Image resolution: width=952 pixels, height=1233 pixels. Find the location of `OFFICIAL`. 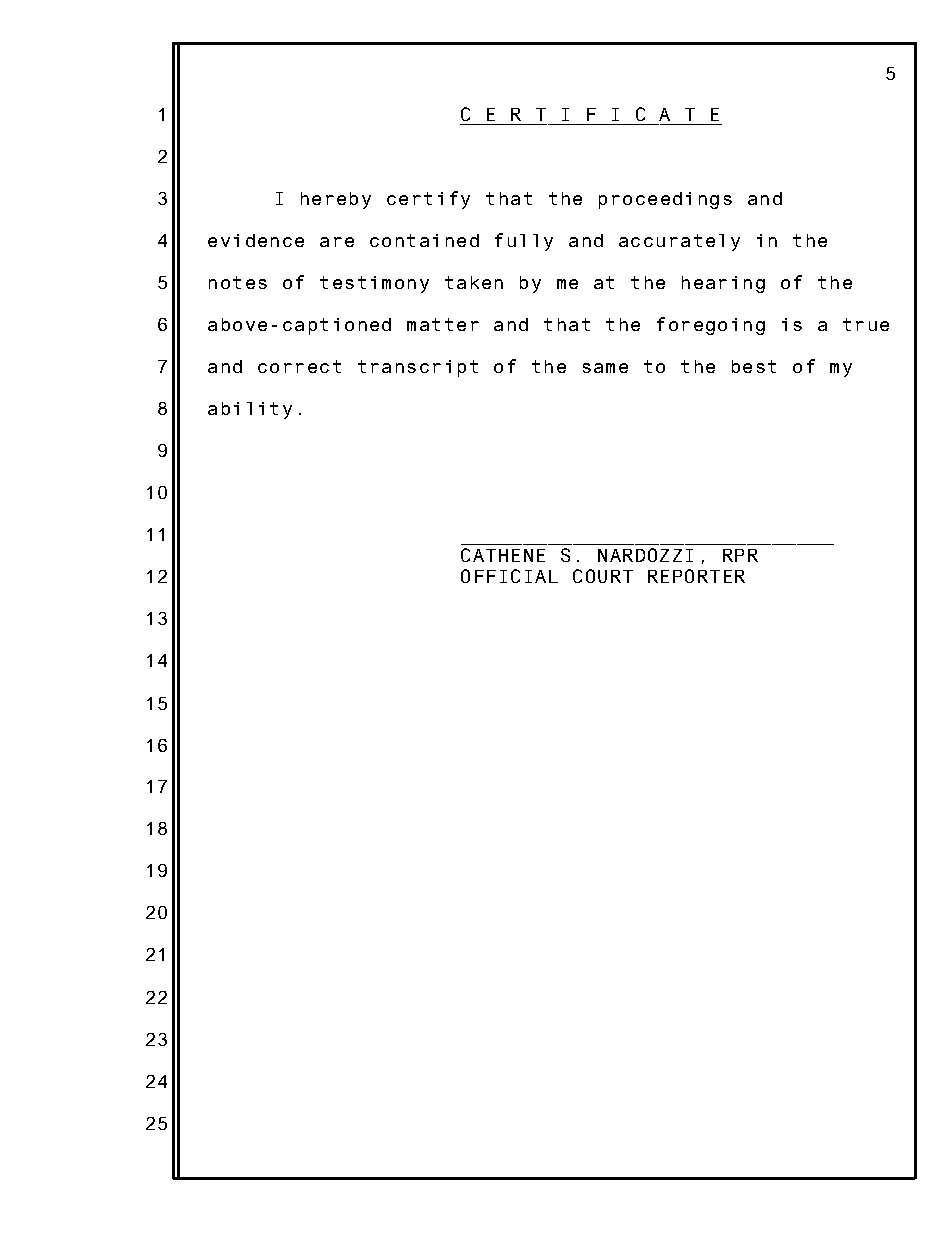

OFFICIAL is located at coordinates (509, 576).
